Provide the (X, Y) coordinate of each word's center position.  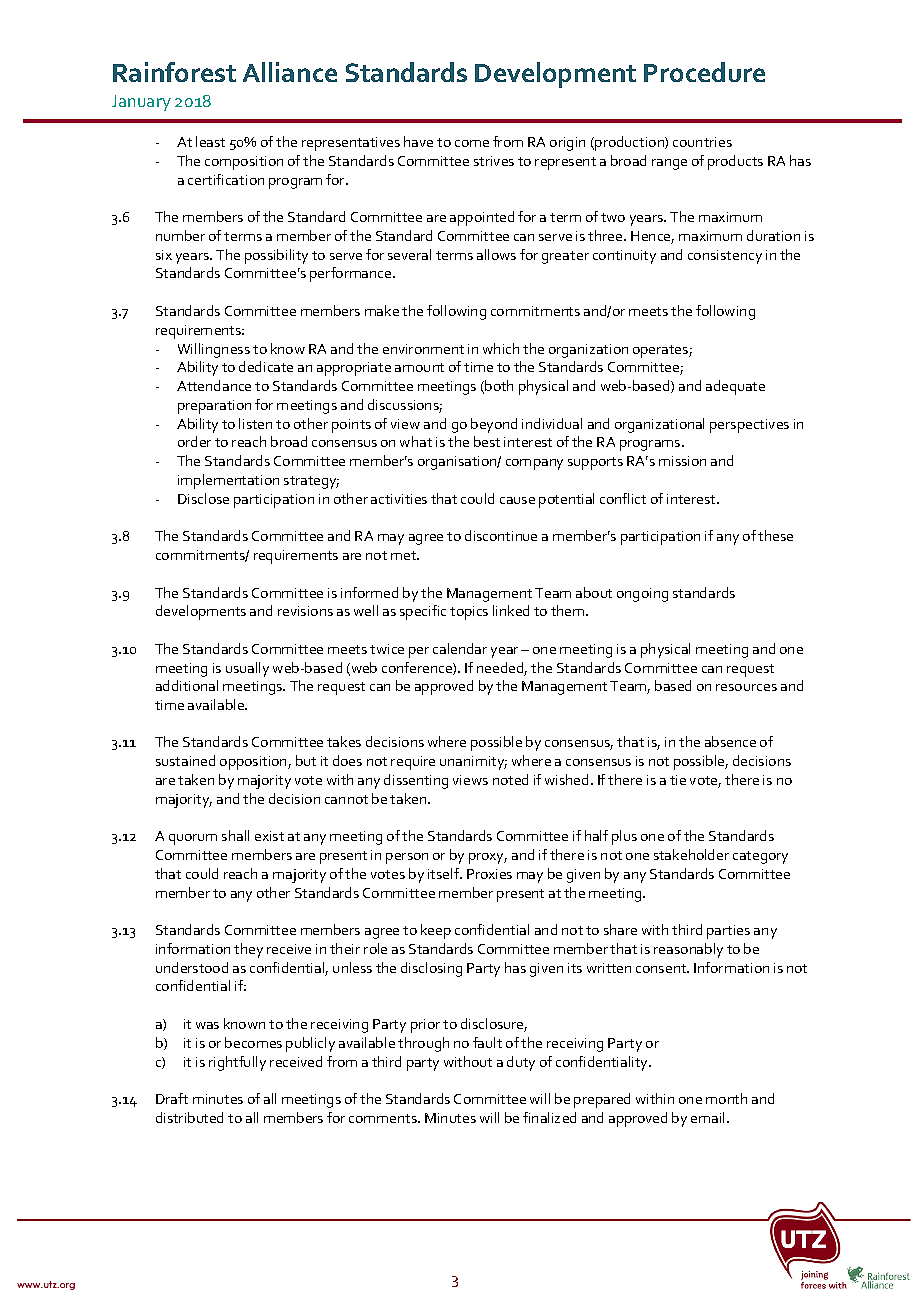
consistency (725, 257)
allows (496, 254)
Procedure (704, 72)
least (210, 141)
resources (746, 687)
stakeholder (691, 854)
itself (445, 873)
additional (187, 685)
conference (418, 668)
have (418, 141)
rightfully (237, 1063)
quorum (193, 839)
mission (682, 461)
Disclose (203, 498)
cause (517, 500)
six (164, 255)
